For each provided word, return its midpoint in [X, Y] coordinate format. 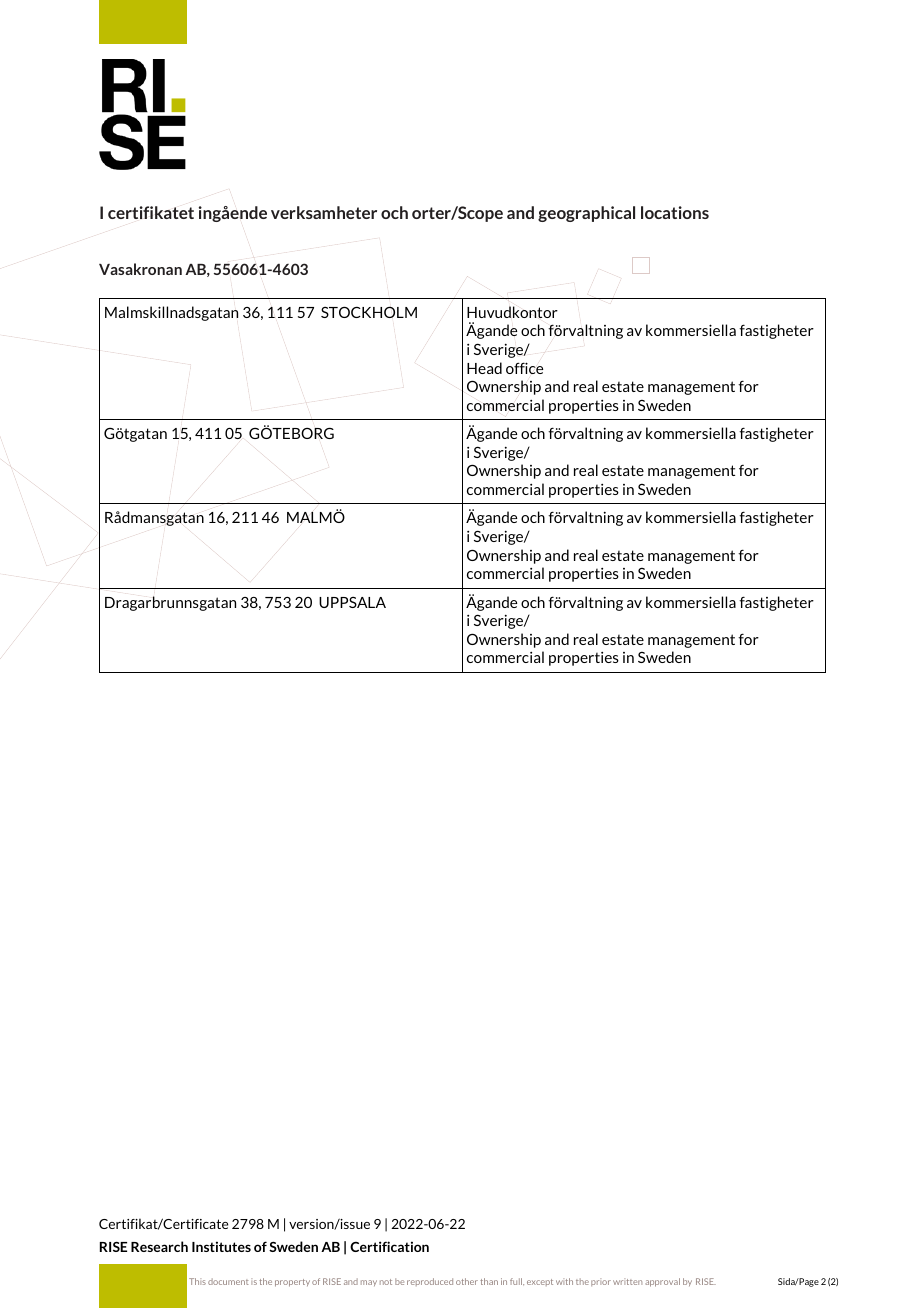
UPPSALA [352, 602]
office [524, 368]
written [627, 1281]
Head [484, 368]
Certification [389, 1246]
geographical [586, 214]
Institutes [221, 1246]
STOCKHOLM [369, 312]
